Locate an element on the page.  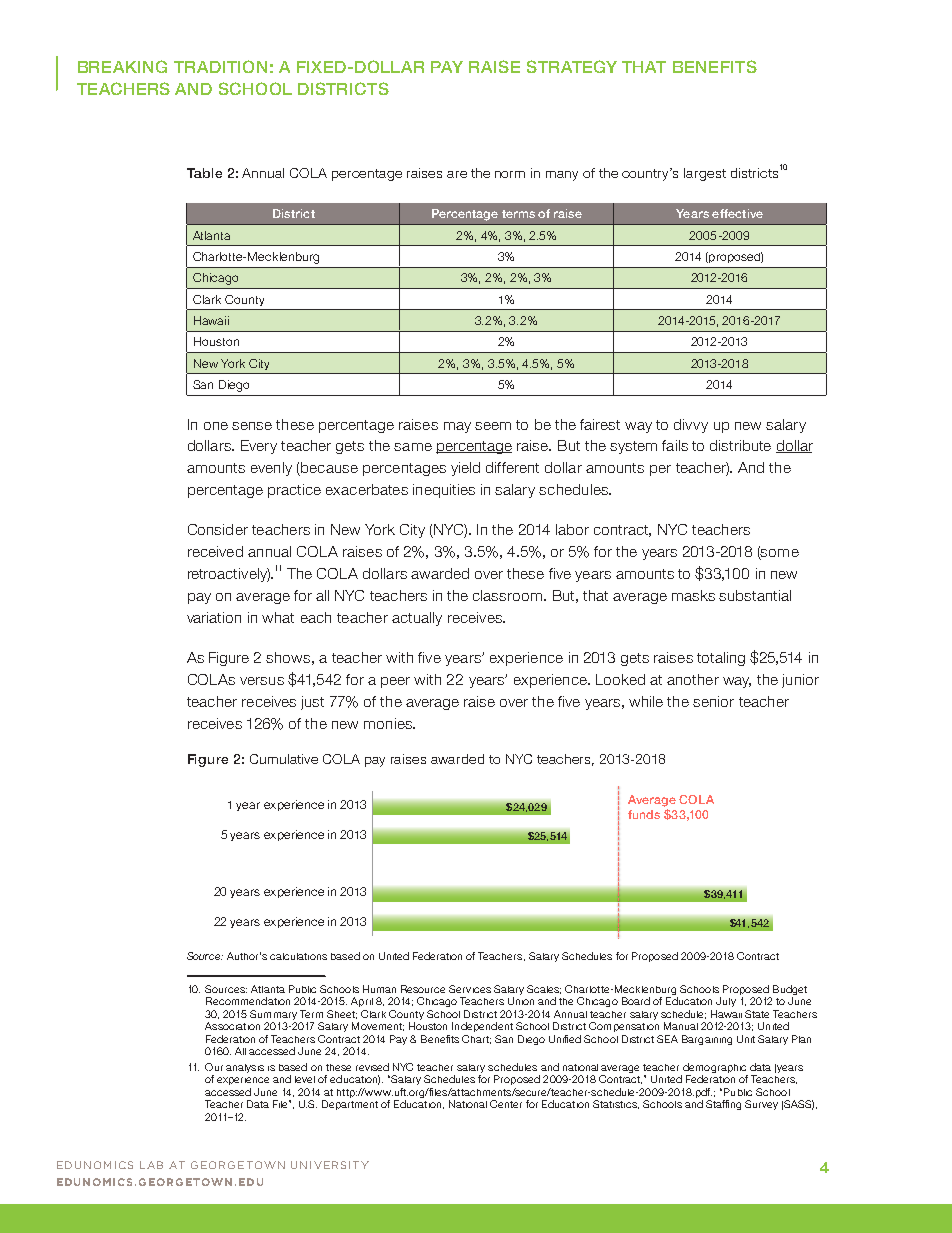
classroom is located at coordinates (509, 595).
